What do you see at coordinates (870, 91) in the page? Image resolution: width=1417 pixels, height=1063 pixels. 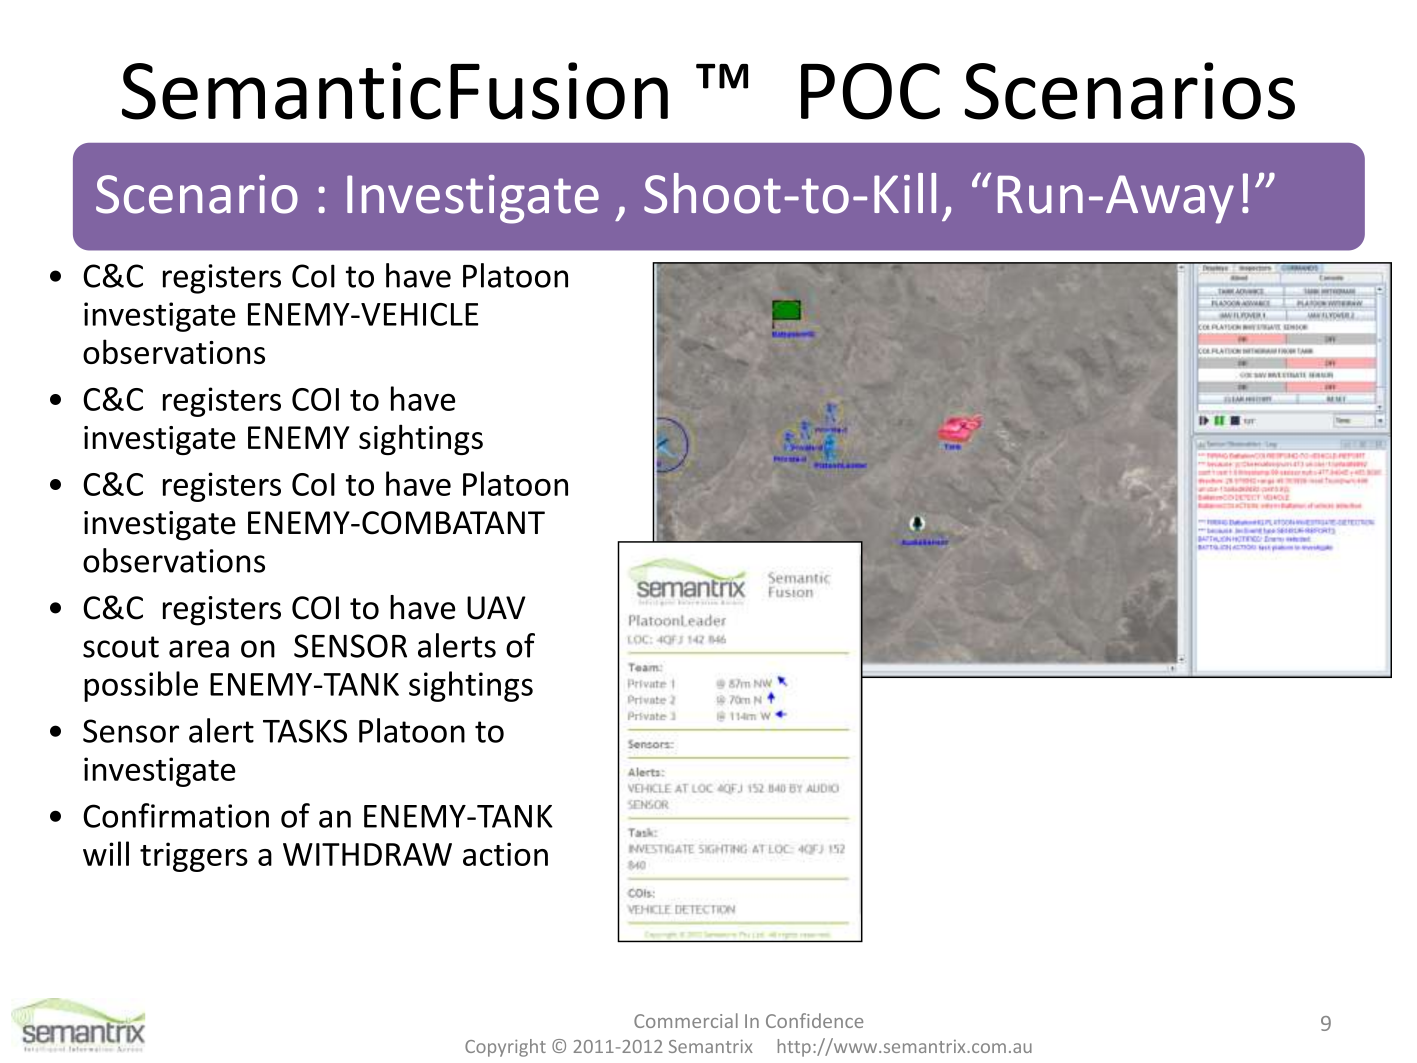 I see `POC` at bounding box center [870, 91].
